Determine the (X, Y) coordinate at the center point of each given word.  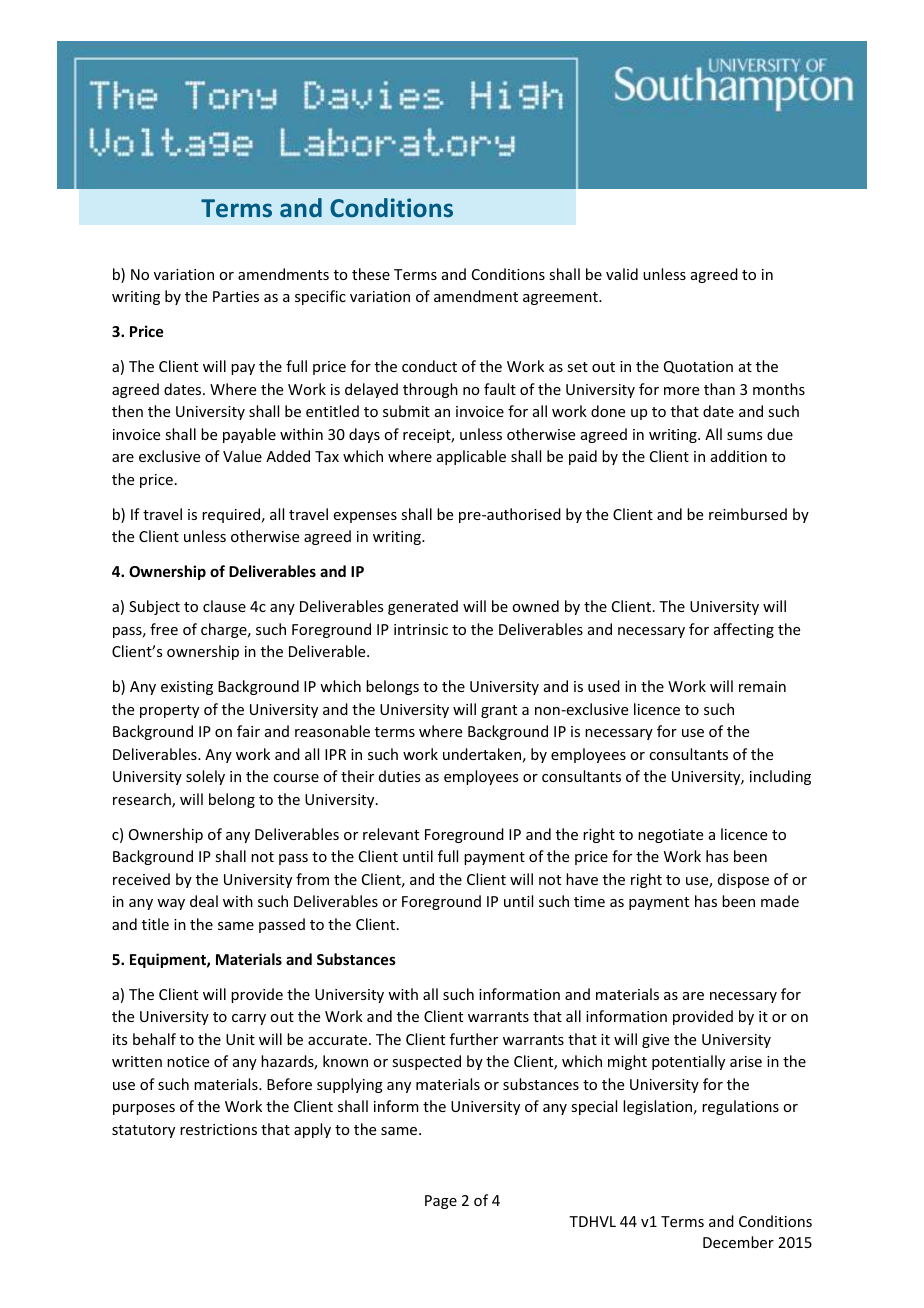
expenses (365, 517)
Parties (236, 296)
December (738, 1242)
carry (249, 1019)
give (655, 1041)
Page (441, 1202)
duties (399, 776)
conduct (429, 366)
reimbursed (748, 514)
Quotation (698, 367)
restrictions (218, 1129)
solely (205, 777)
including (780, 777)
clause (224, 606)
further (474, 1039)
